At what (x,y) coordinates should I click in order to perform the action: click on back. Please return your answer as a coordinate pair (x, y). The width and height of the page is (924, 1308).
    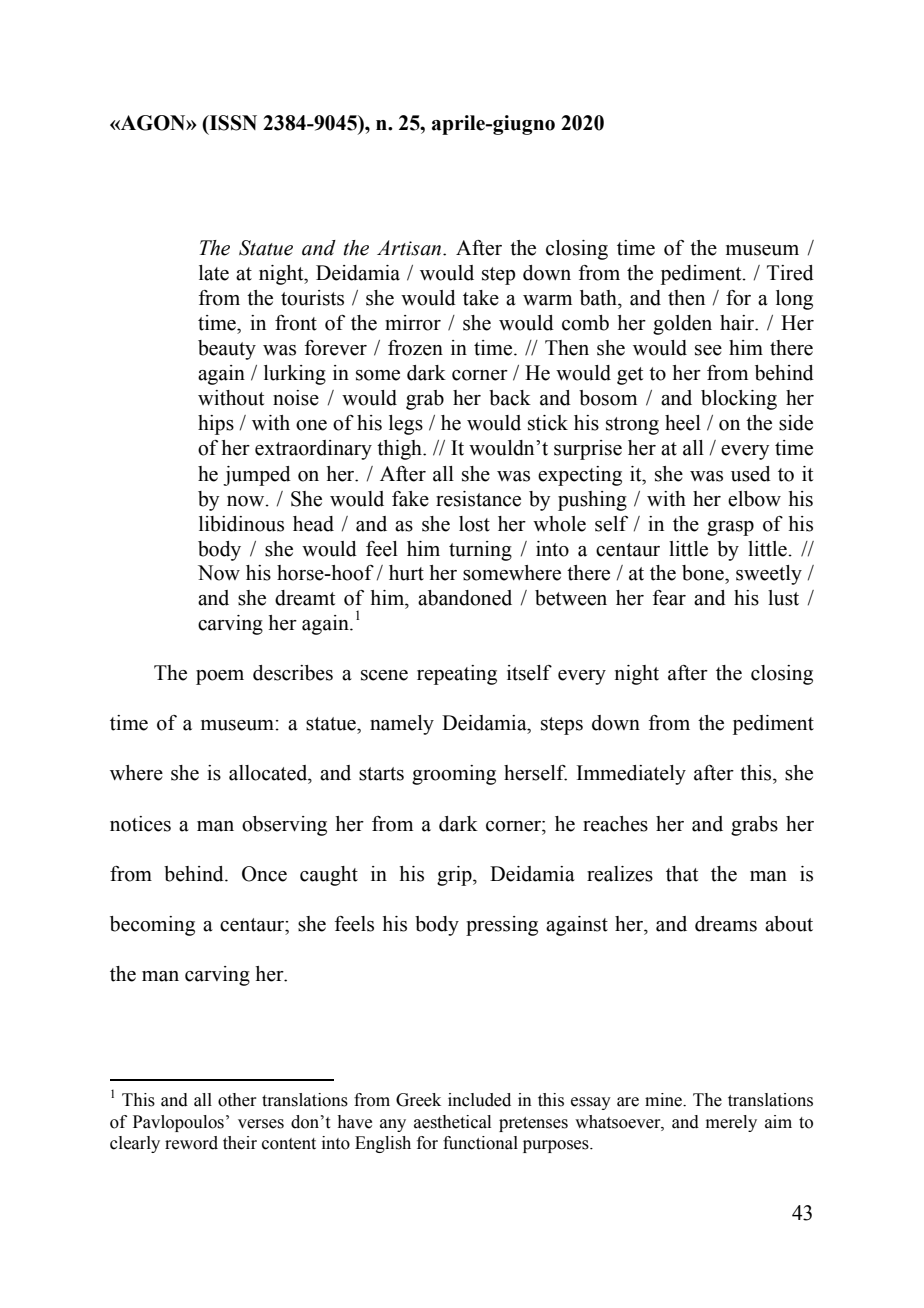
    Looking at the image, I should click on (510, 398).
